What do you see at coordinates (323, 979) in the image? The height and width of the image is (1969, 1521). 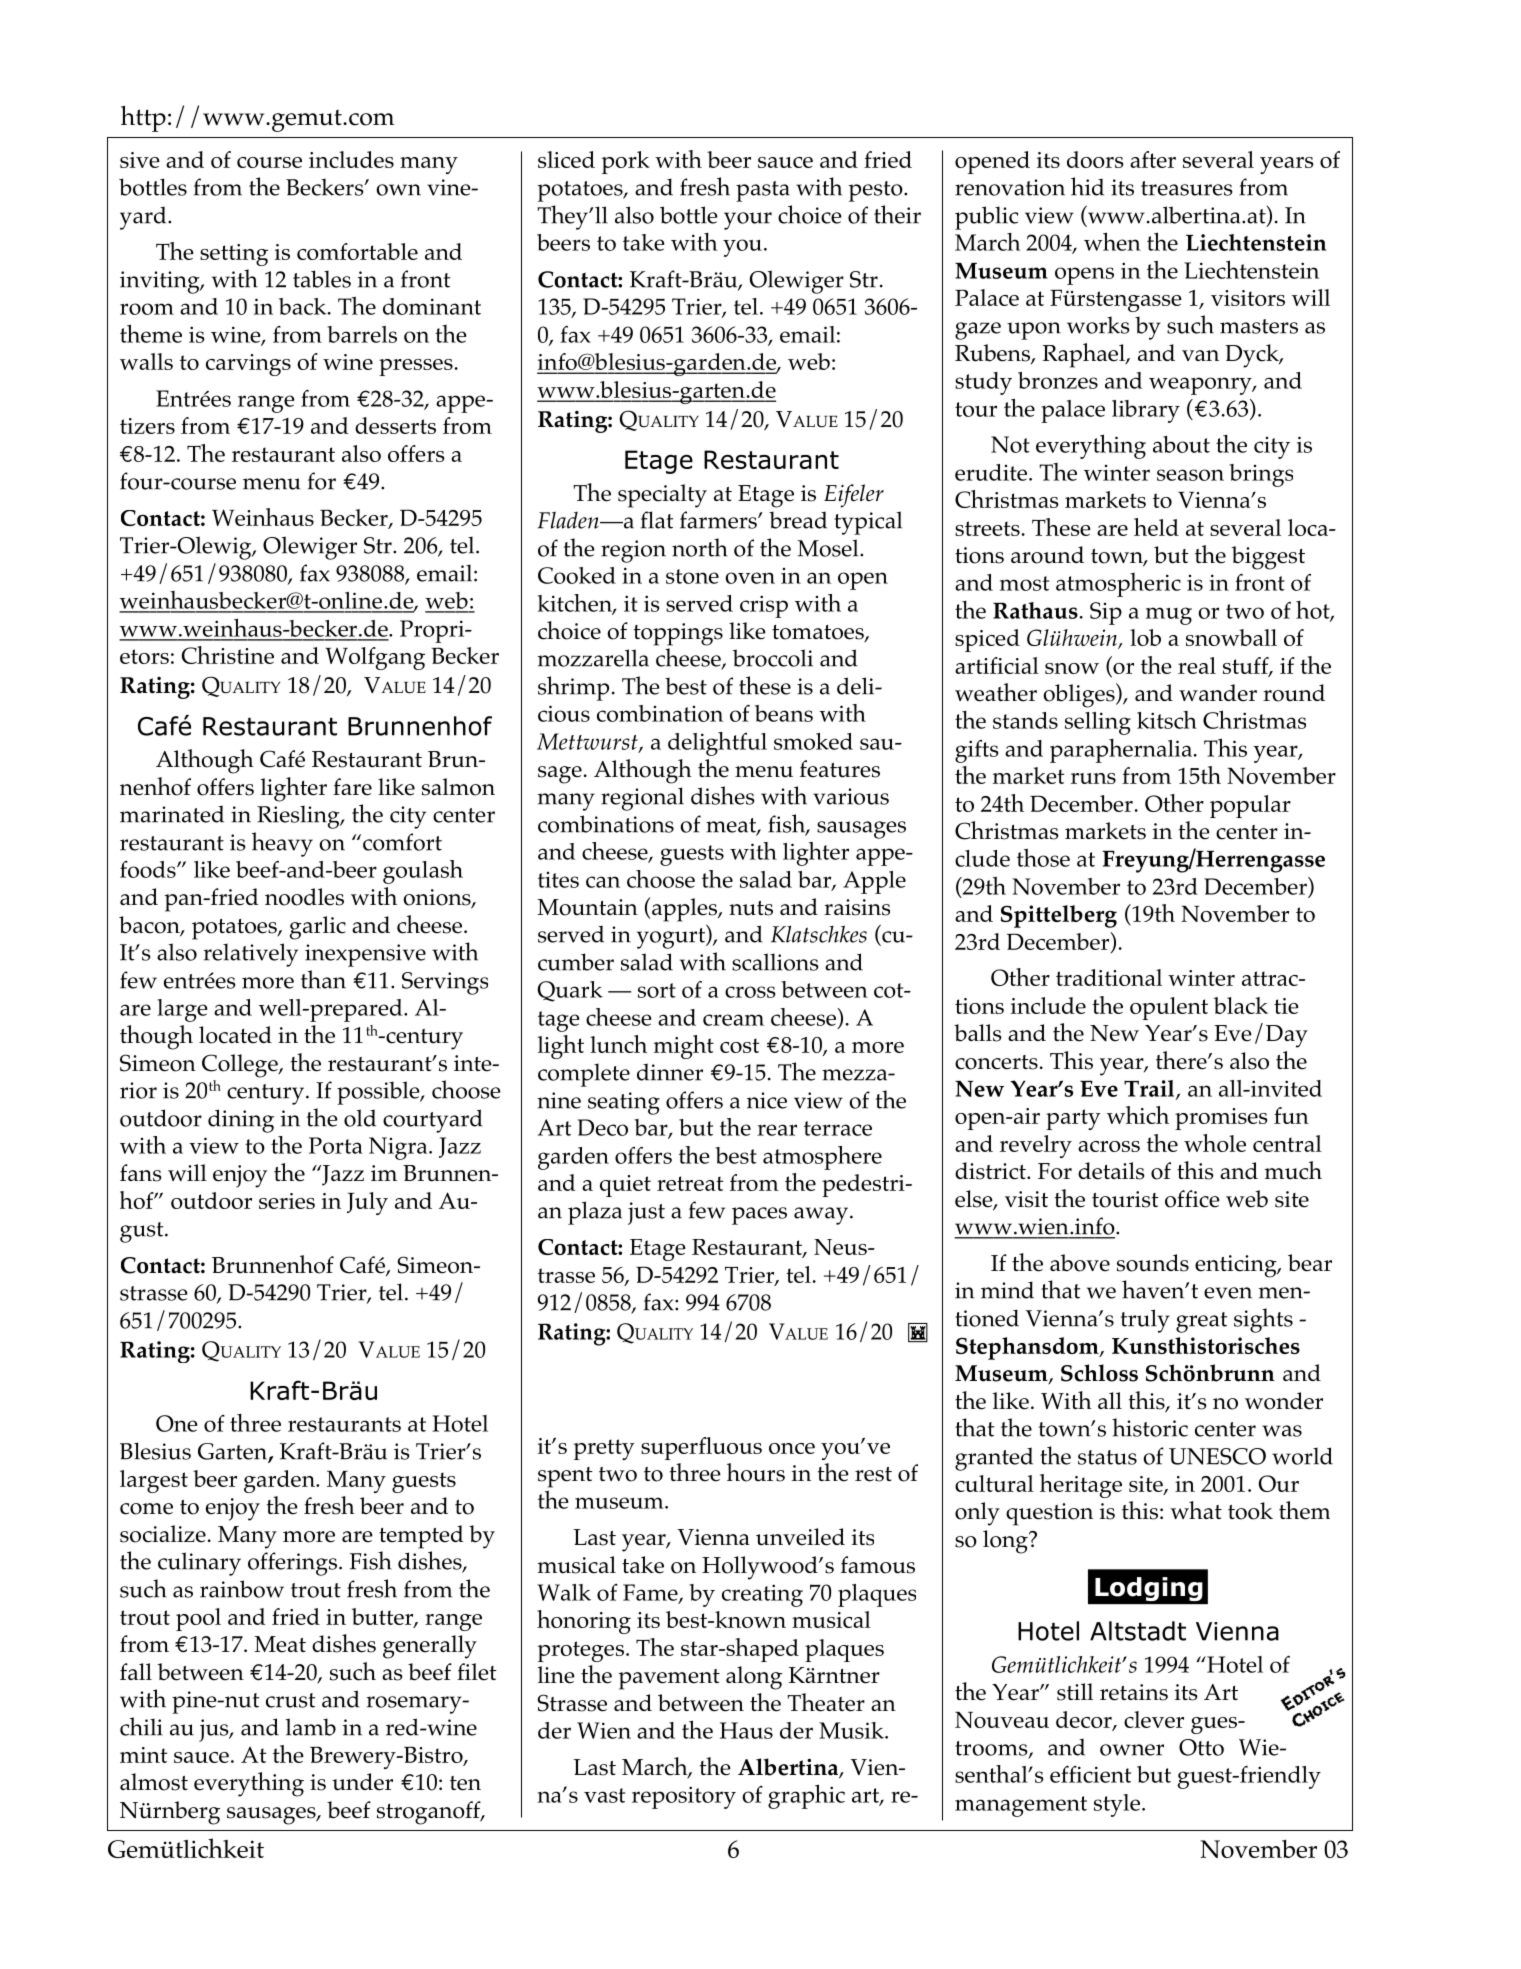 I see `than` at bounding box center [323, 979].
